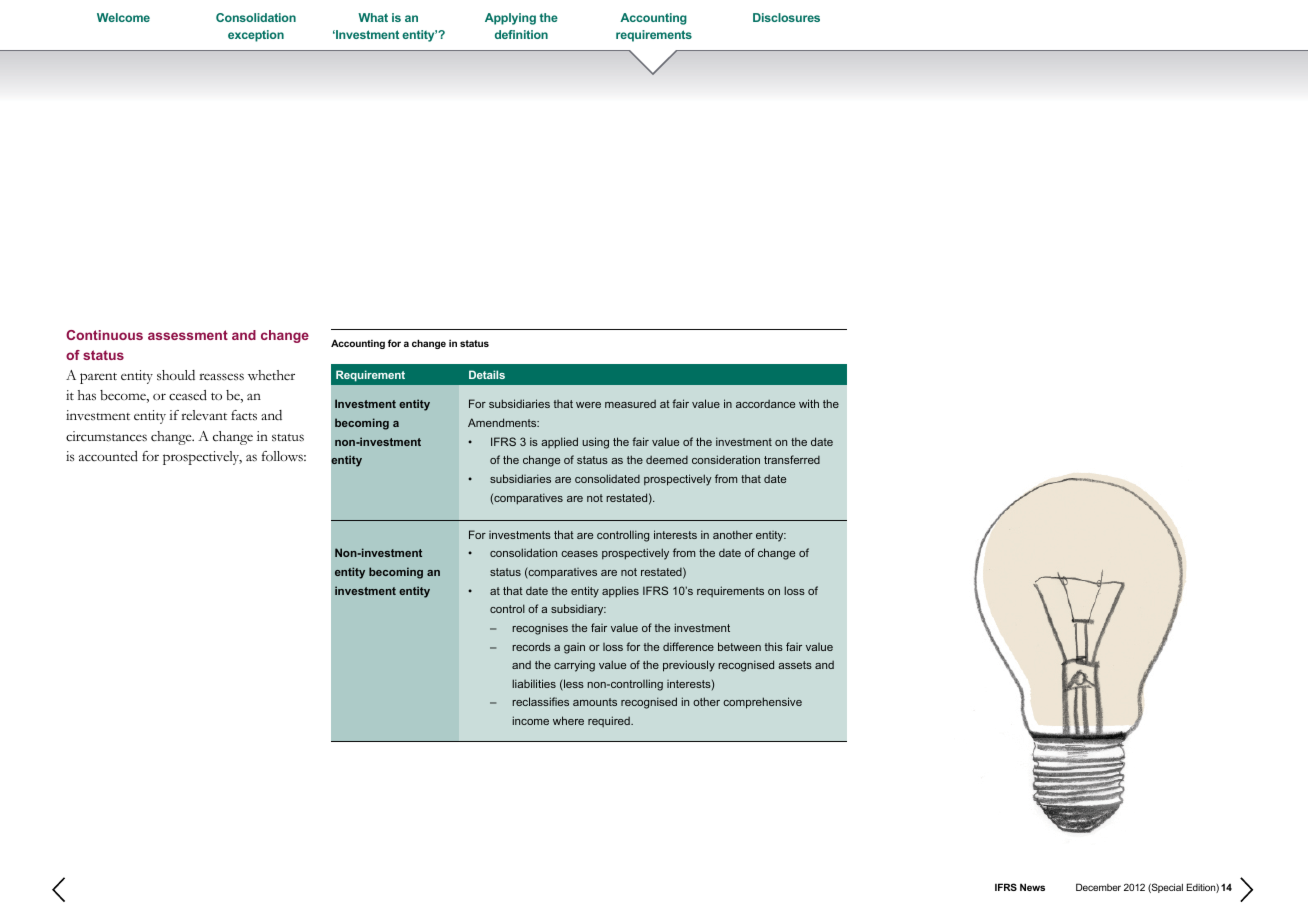 Image resolution: width=1308 pixels, height=924 pixels. Describe the element at coordinates (568, 720) in the screenshot. I see `where` at that location.
